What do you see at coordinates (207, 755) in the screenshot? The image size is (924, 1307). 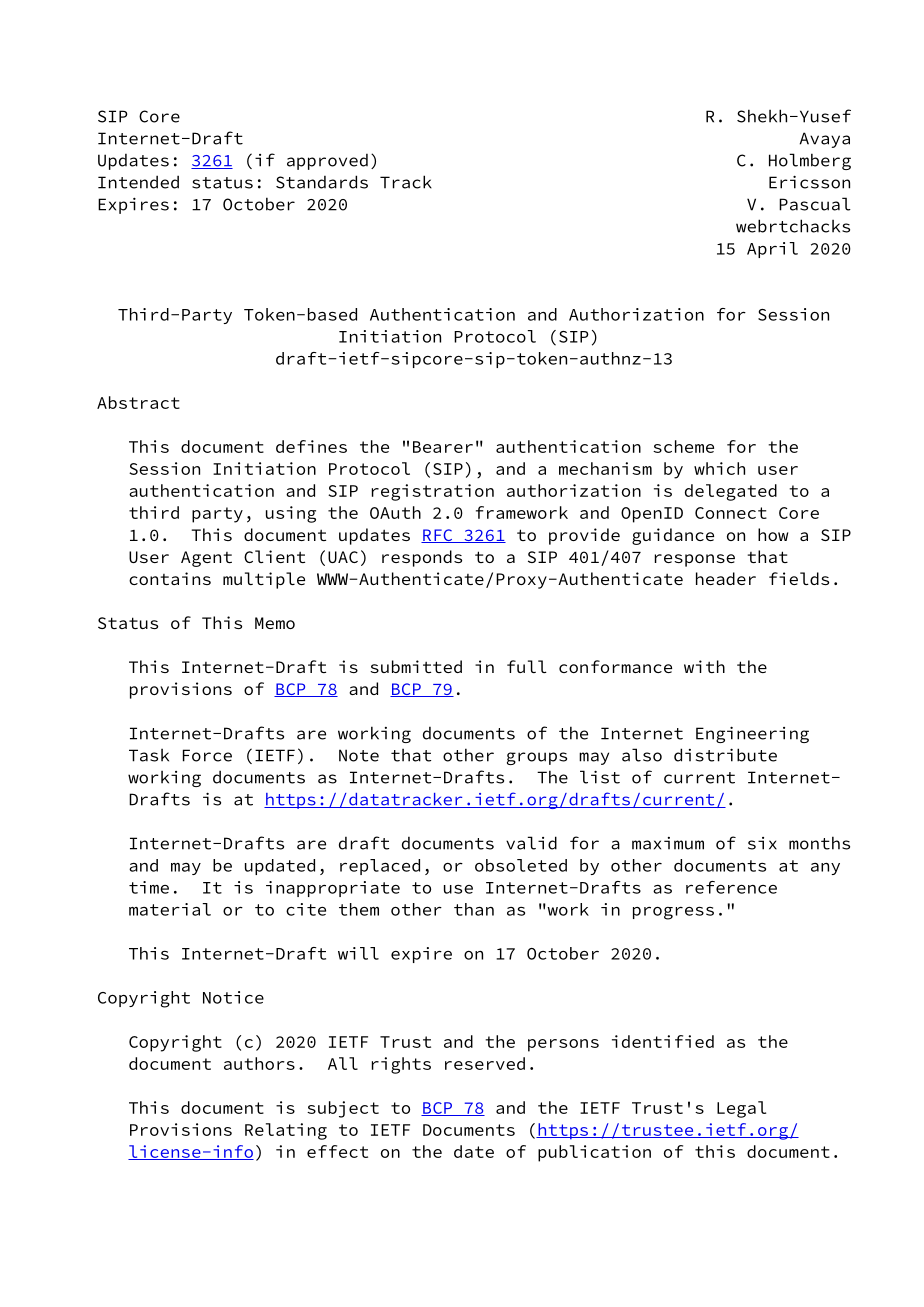 I see `Force` at bounding box center [207, 755].
